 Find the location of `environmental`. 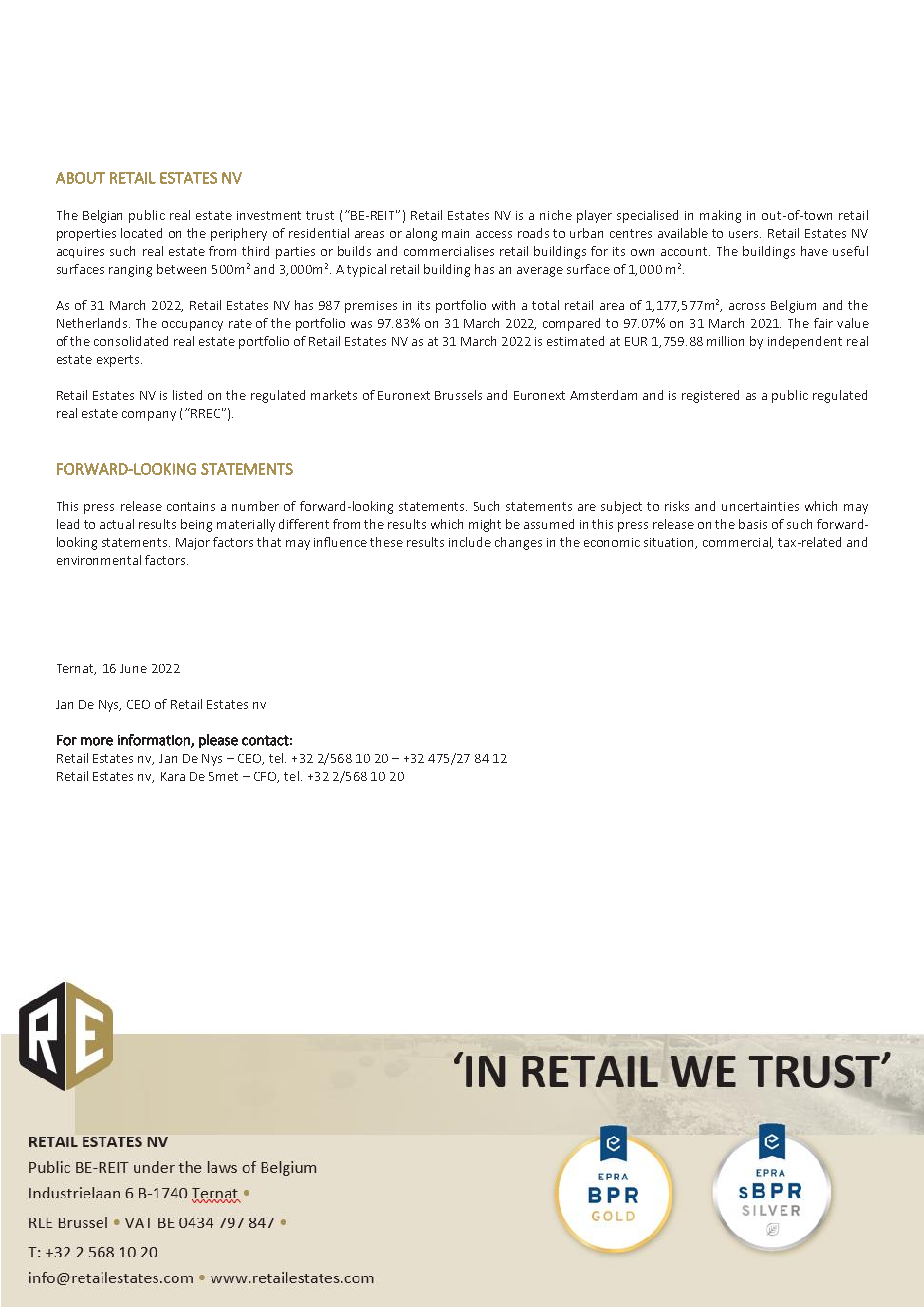

environmental is located at coordinates (99, 560).
